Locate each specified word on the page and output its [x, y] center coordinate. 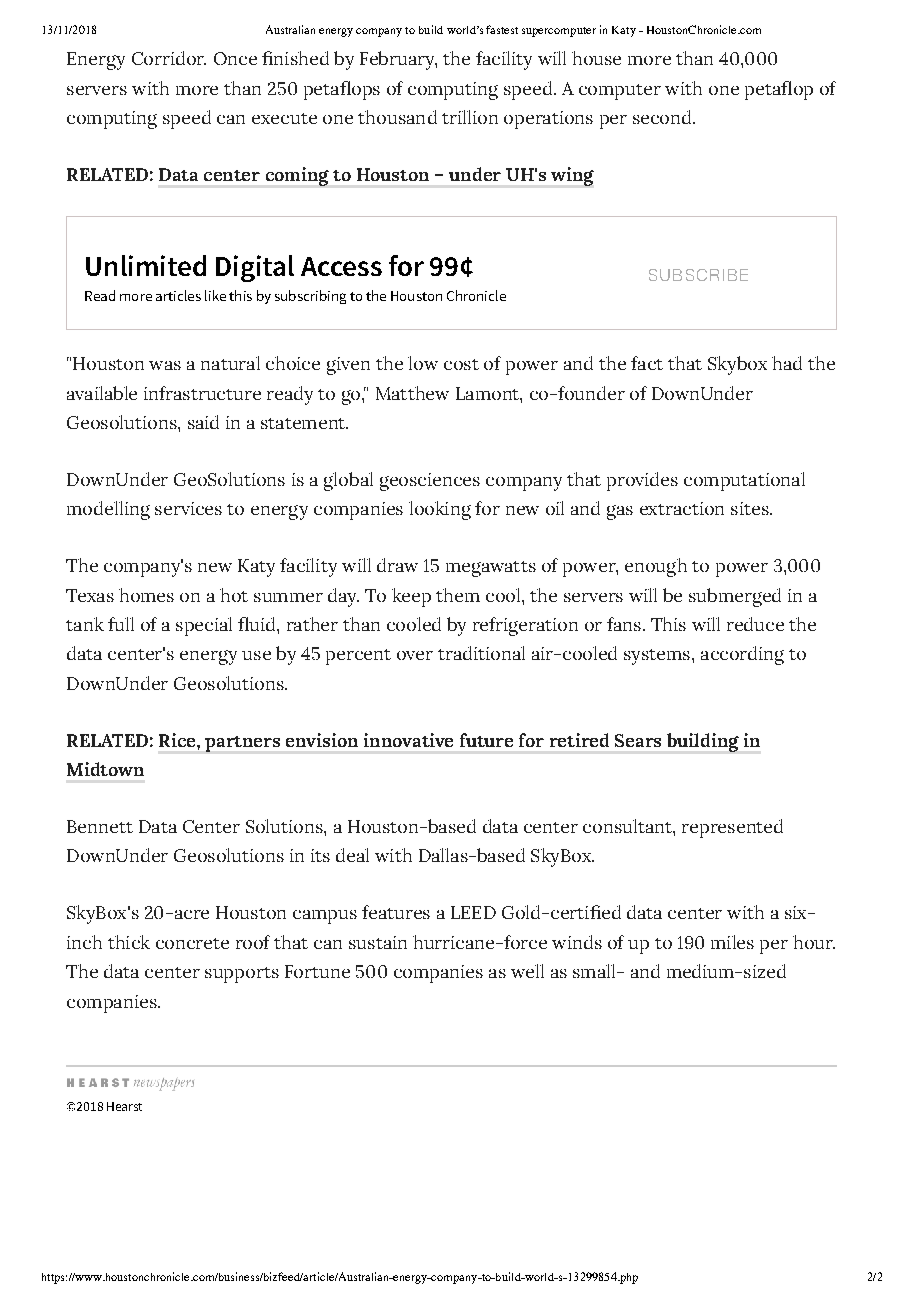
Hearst [124, 1106]
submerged [735, 597]
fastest [502, 29]
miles [732, 942]
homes [146, 595]
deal [352, 855]
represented [732, 828]
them [458, 595]
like [215, 295]
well [527, 971]
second [663, 117]
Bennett [100, 826]
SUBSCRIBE [698, 275]
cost [461, 364]
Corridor [169, 58]
